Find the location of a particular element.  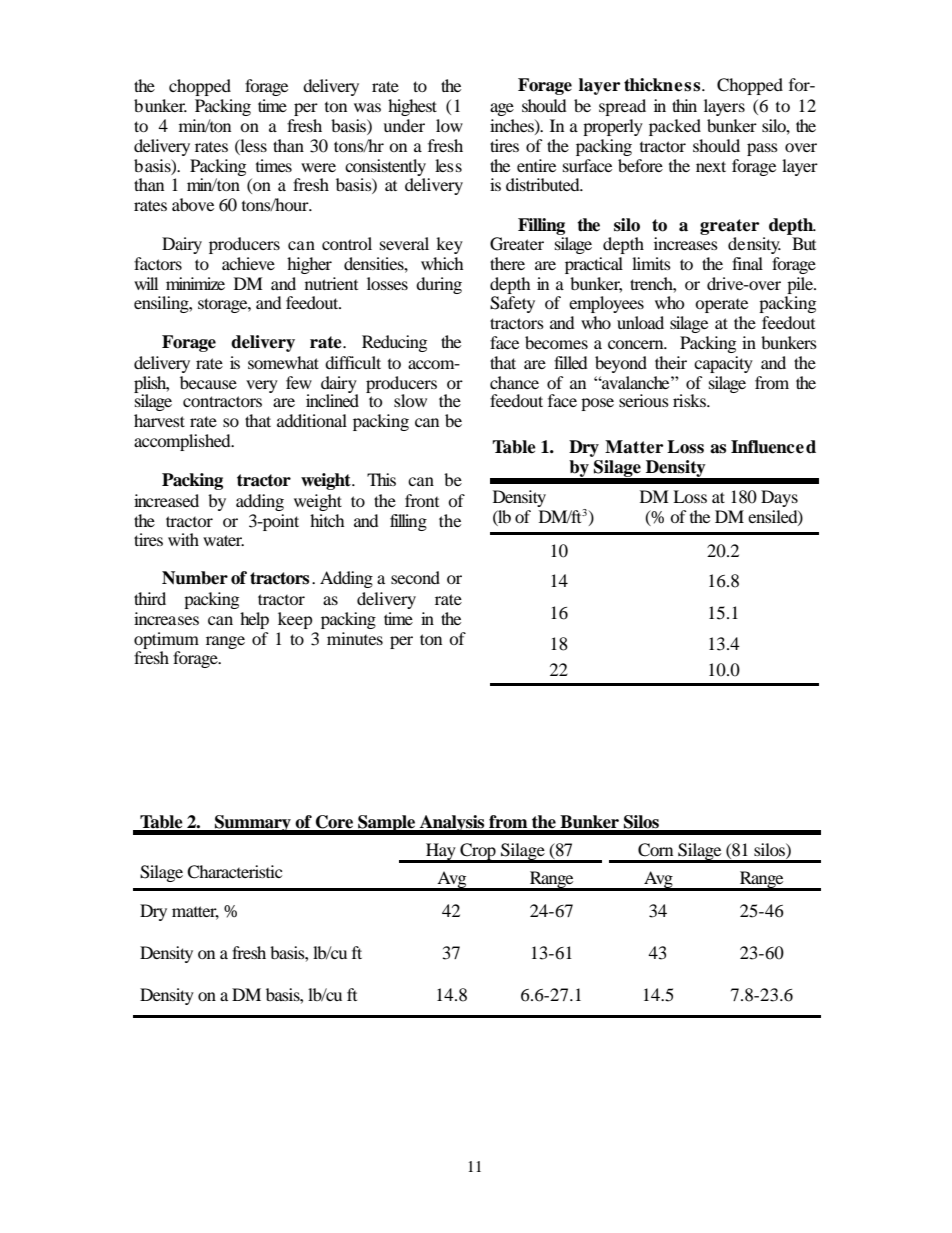

thin is located at coordinates (684, 105).
